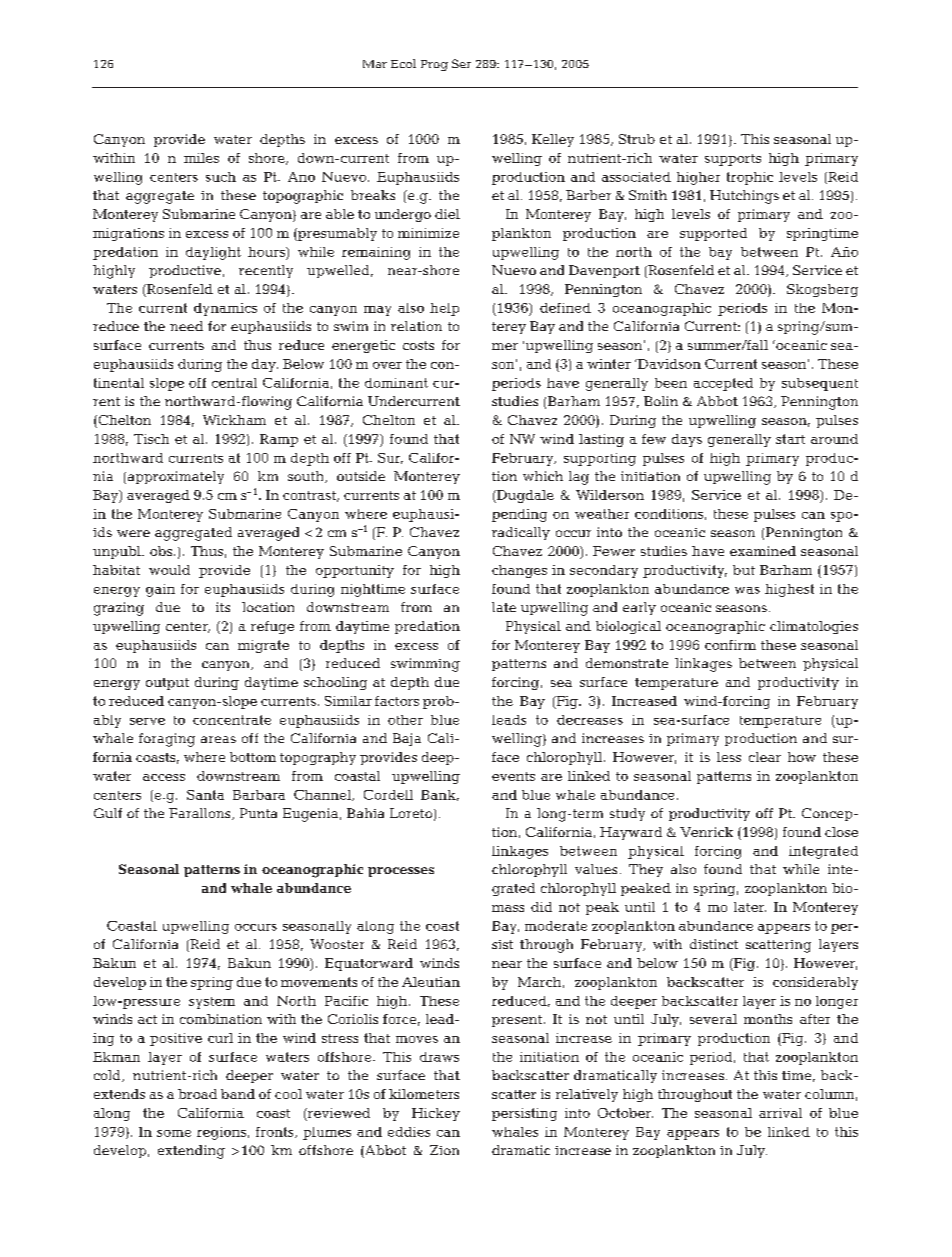 This screenshot has height=1257, width=952. I want to click on supports, so click(733, 160).
